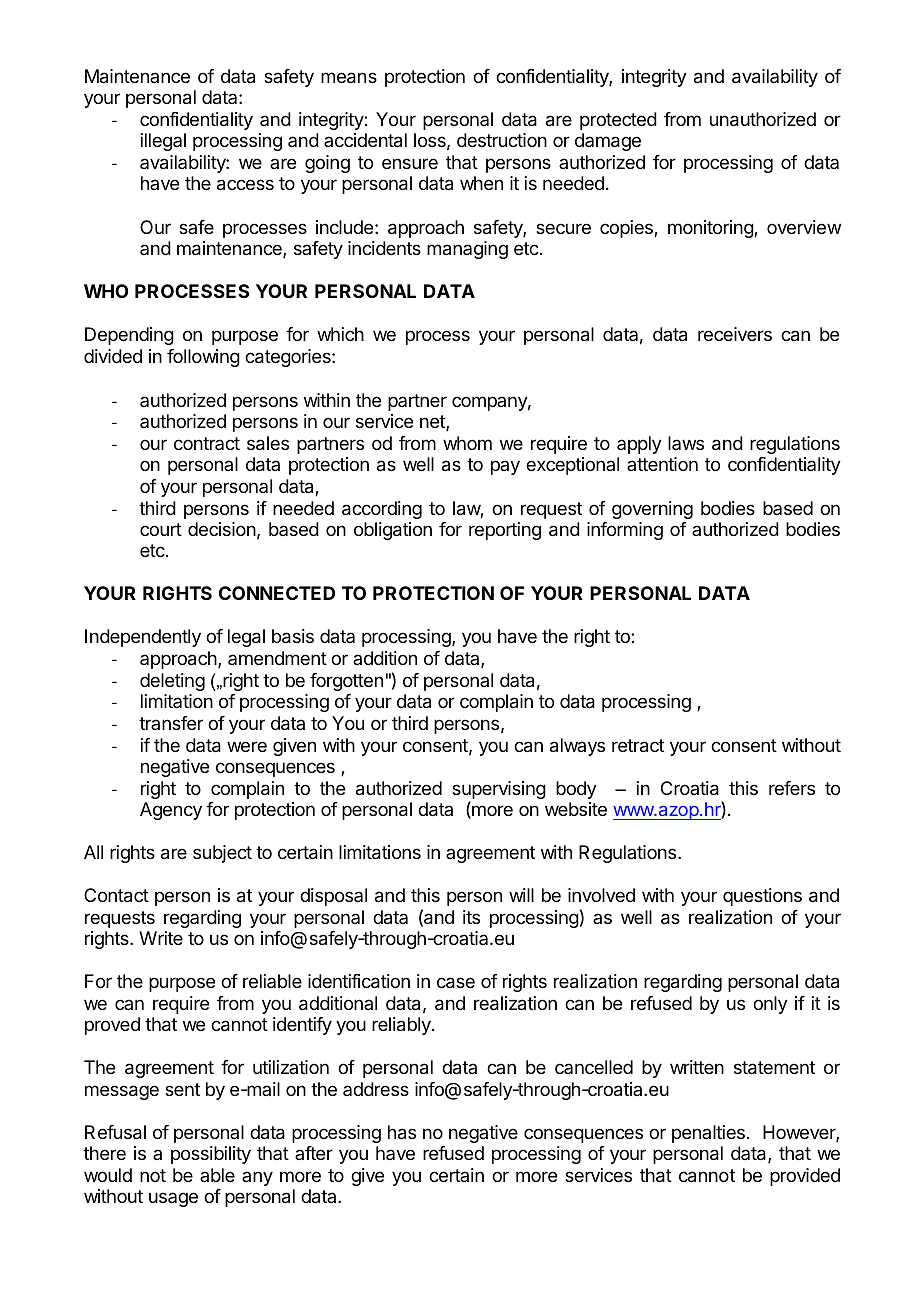 The image size is (924, 1308). What do you see at coordinates (708, 1134) in the screenshot?
I see `penalties` at bounding box center [708, 1134].
